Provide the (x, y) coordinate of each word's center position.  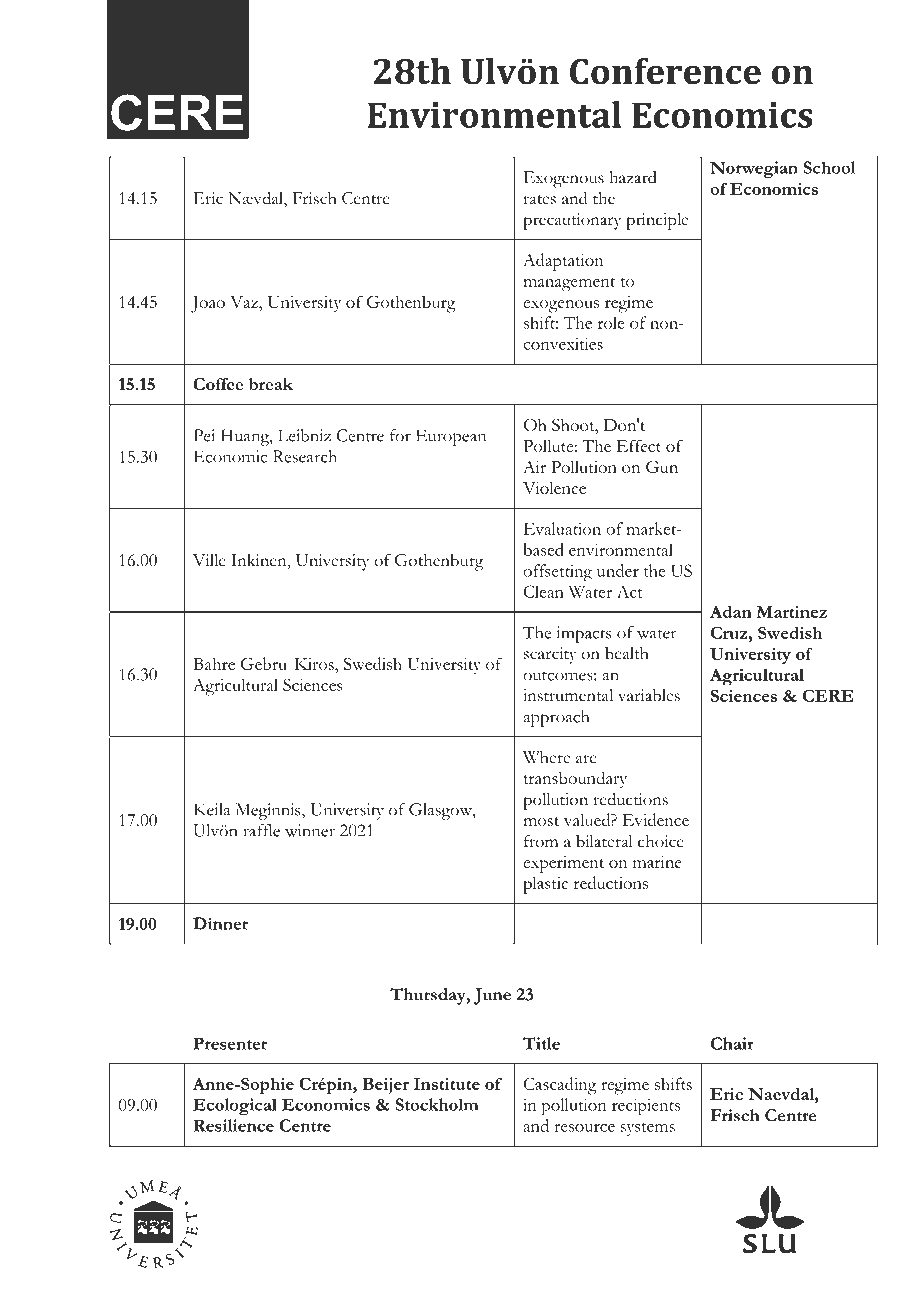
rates (539, 200)
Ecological (235, 1106)
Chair (732, 1043)
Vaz (245, 302)
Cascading (560, 1086)
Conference (665, 71)
